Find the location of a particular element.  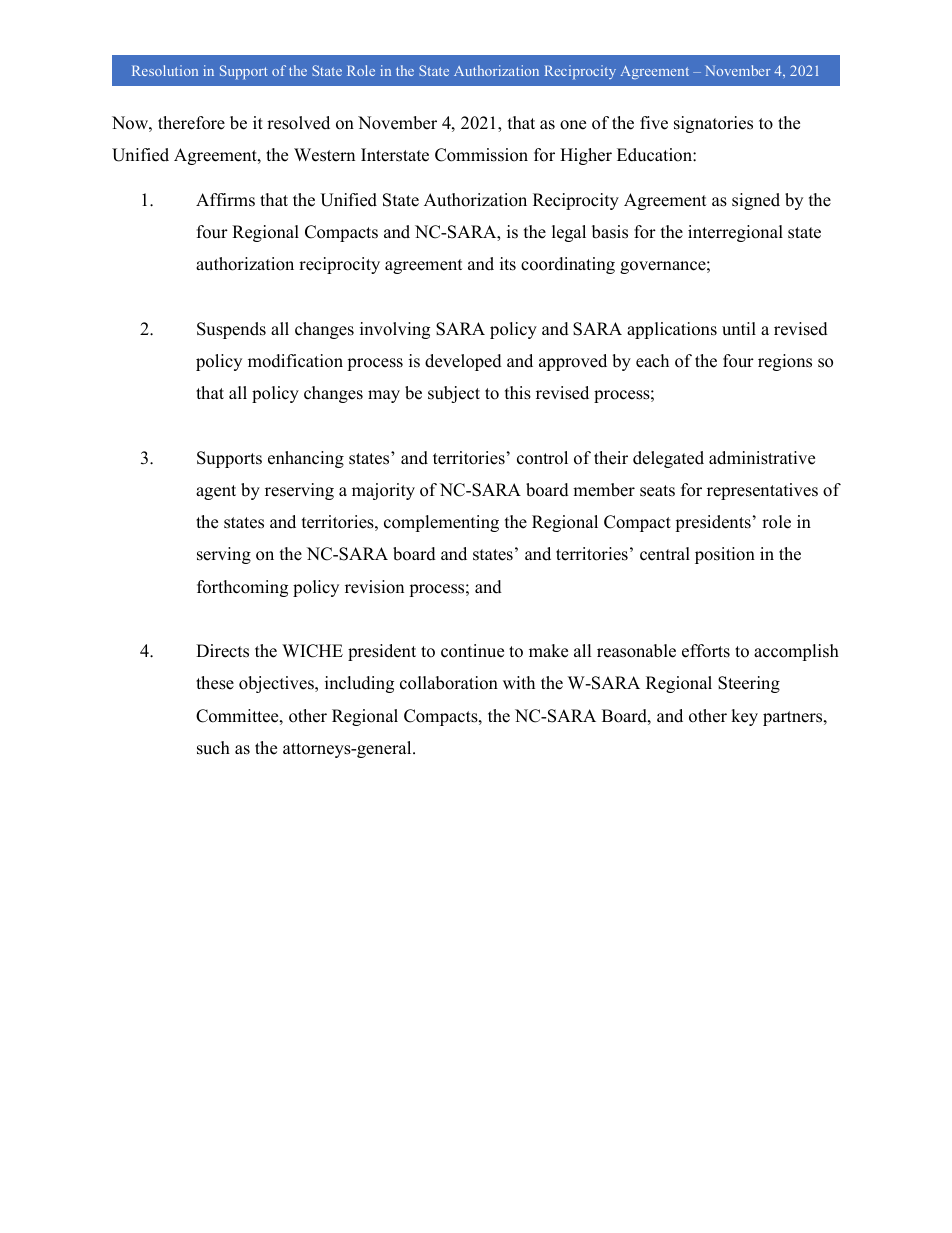

signatories is located at coordinates (713, 124).
